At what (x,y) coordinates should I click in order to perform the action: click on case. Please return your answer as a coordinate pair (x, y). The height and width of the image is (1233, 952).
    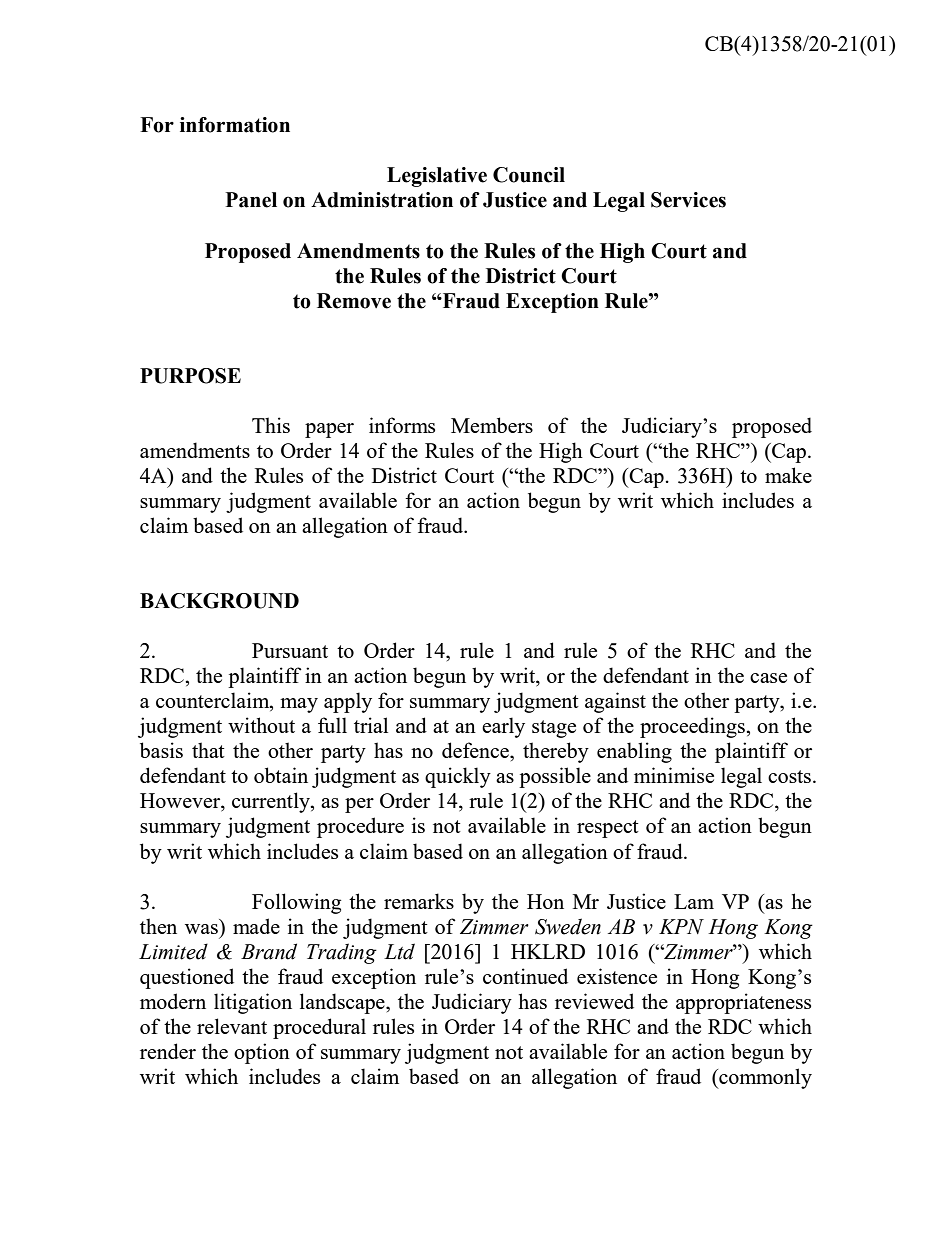
    Looking at the image, I should click on (768, 678).
